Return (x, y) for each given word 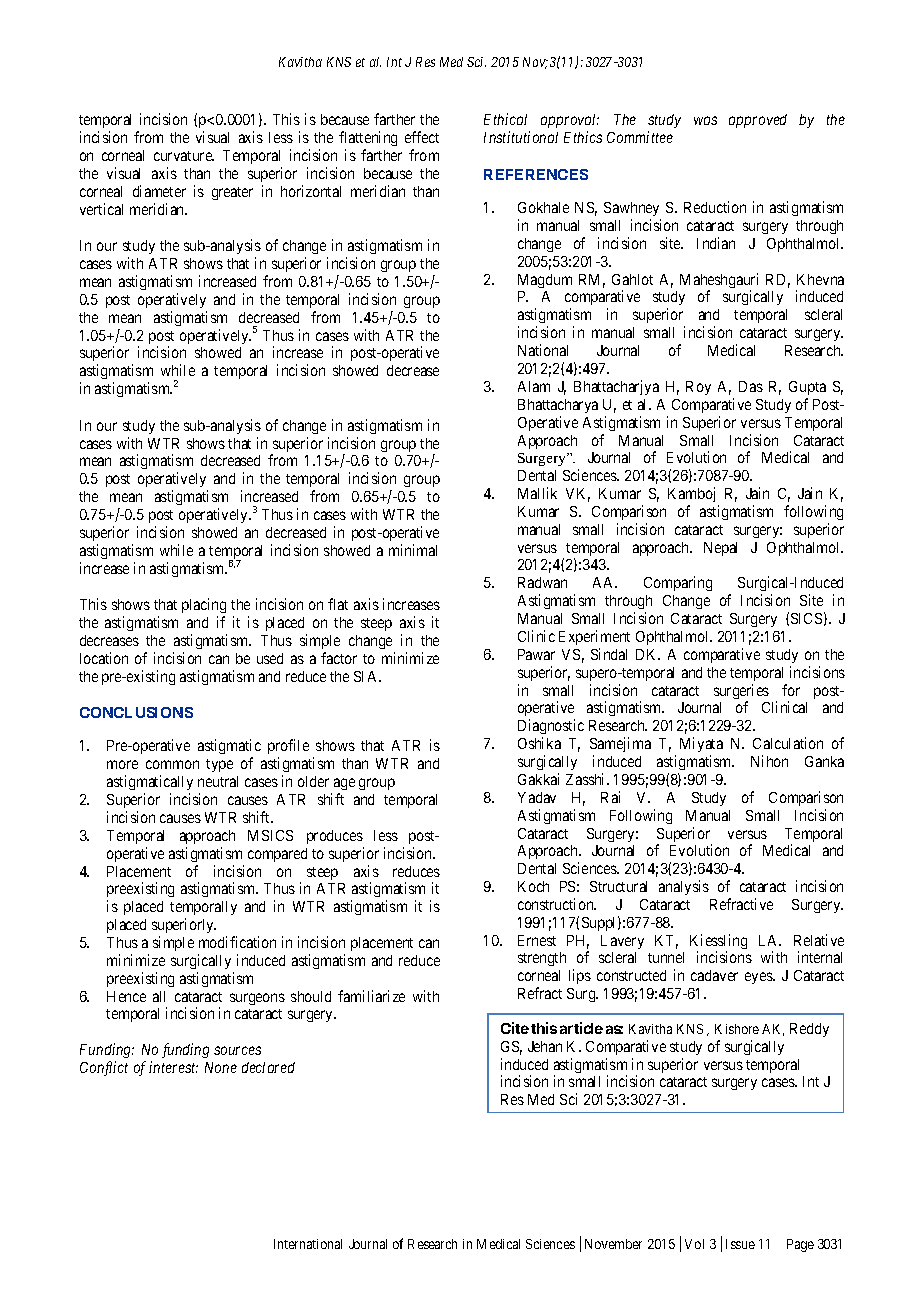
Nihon (769, 761)
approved (758, 121)
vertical (101, 209)
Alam (534, 386)
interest (173, 1067)
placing (204, 605)
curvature (184, 156)
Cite (515, 1028)
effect (422, 137)
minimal (413, 550)
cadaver (714, 975)
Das (751, 386)
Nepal (720, 549)
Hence (126, 996)
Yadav (537, 797)
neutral (218, 781)
